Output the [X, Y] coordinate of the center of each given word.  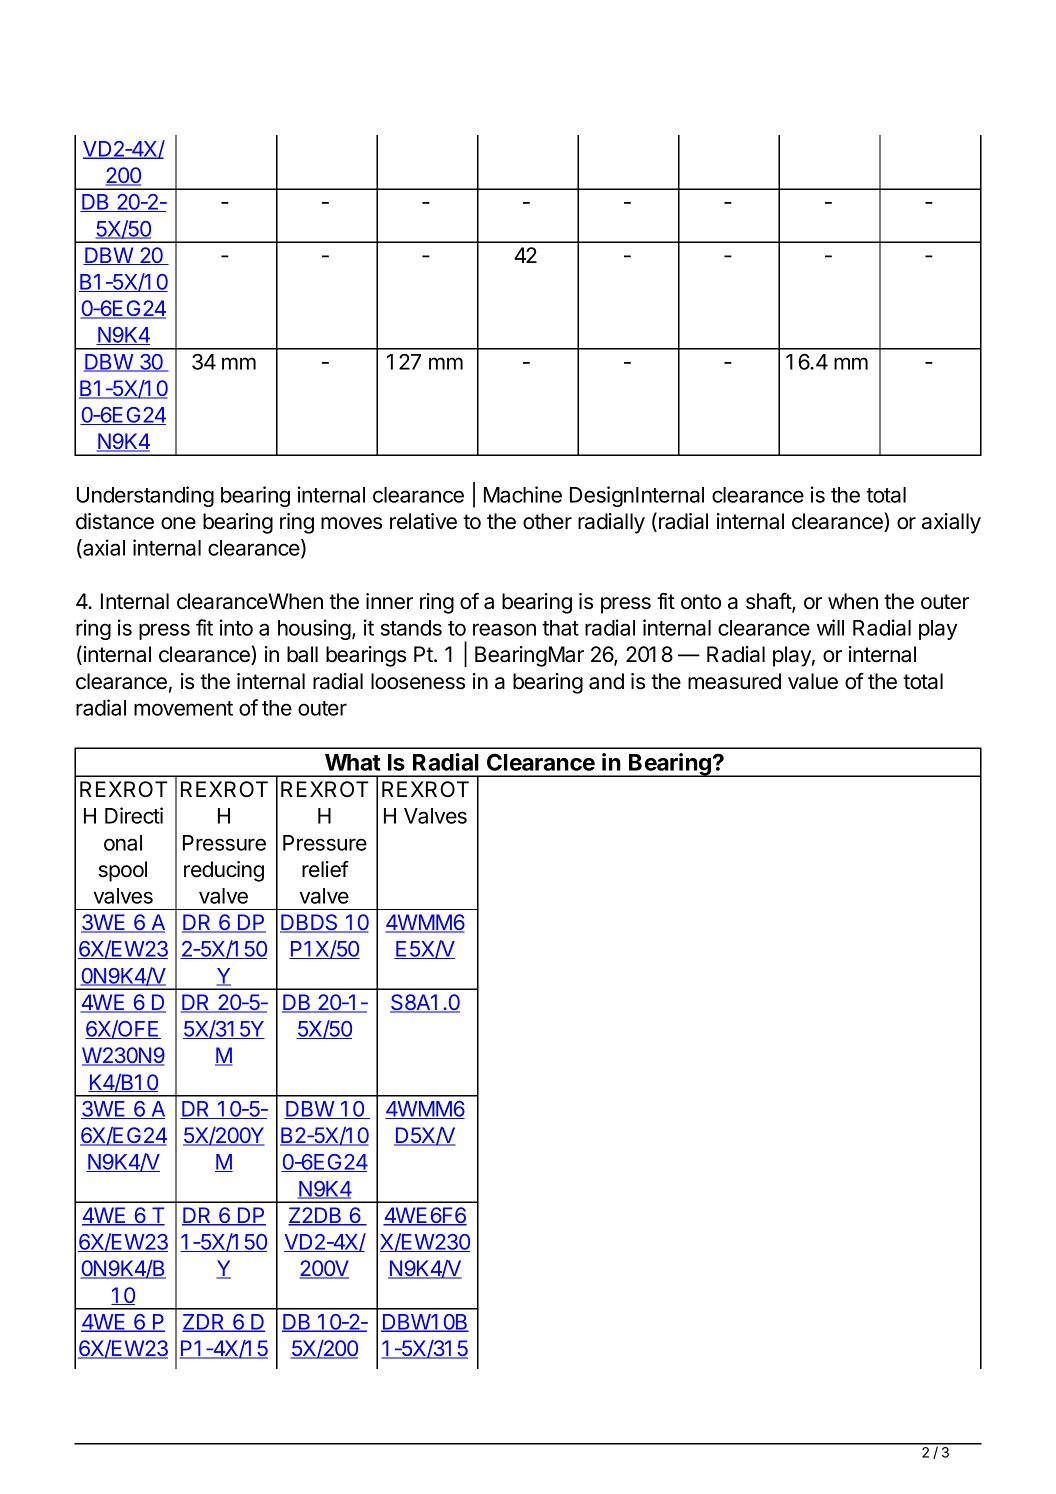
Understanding [145, 496]
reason [504, 629]
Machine [523, 494]
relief [325, 869]
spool [123, 871]
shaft [769, 602]
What [353, 762]
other [547, 521]
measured [734, 681]
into [236, 627]
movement [183, 708]
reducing [224, 871]
